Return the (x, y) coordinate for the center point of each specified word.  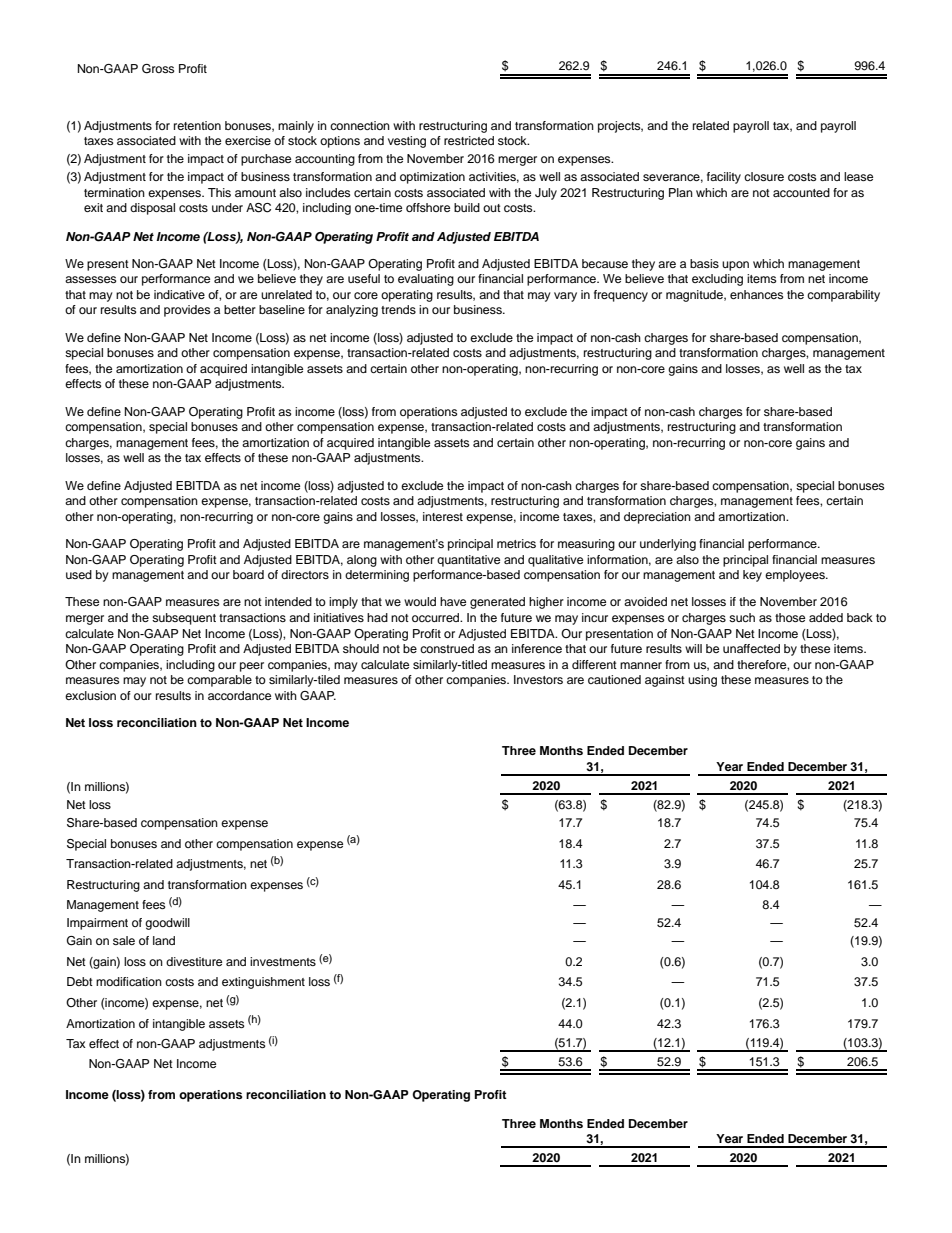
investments (283, 961)
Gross (158, 69)
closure (764, 176)
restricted (469, 140)
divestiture (194, 961)
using (702, 681)
